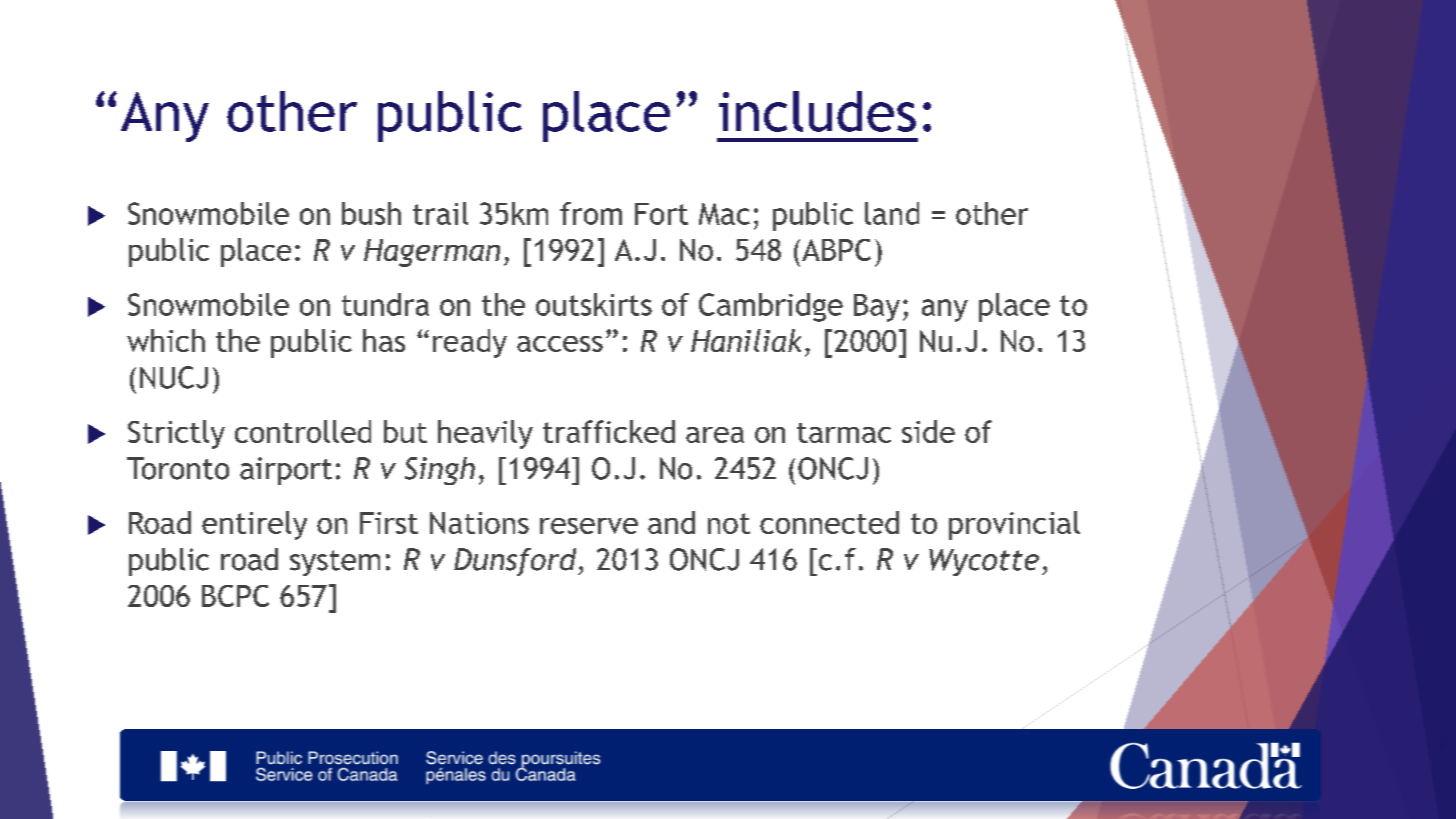  I want to click on Fort, so click(661, 214).
